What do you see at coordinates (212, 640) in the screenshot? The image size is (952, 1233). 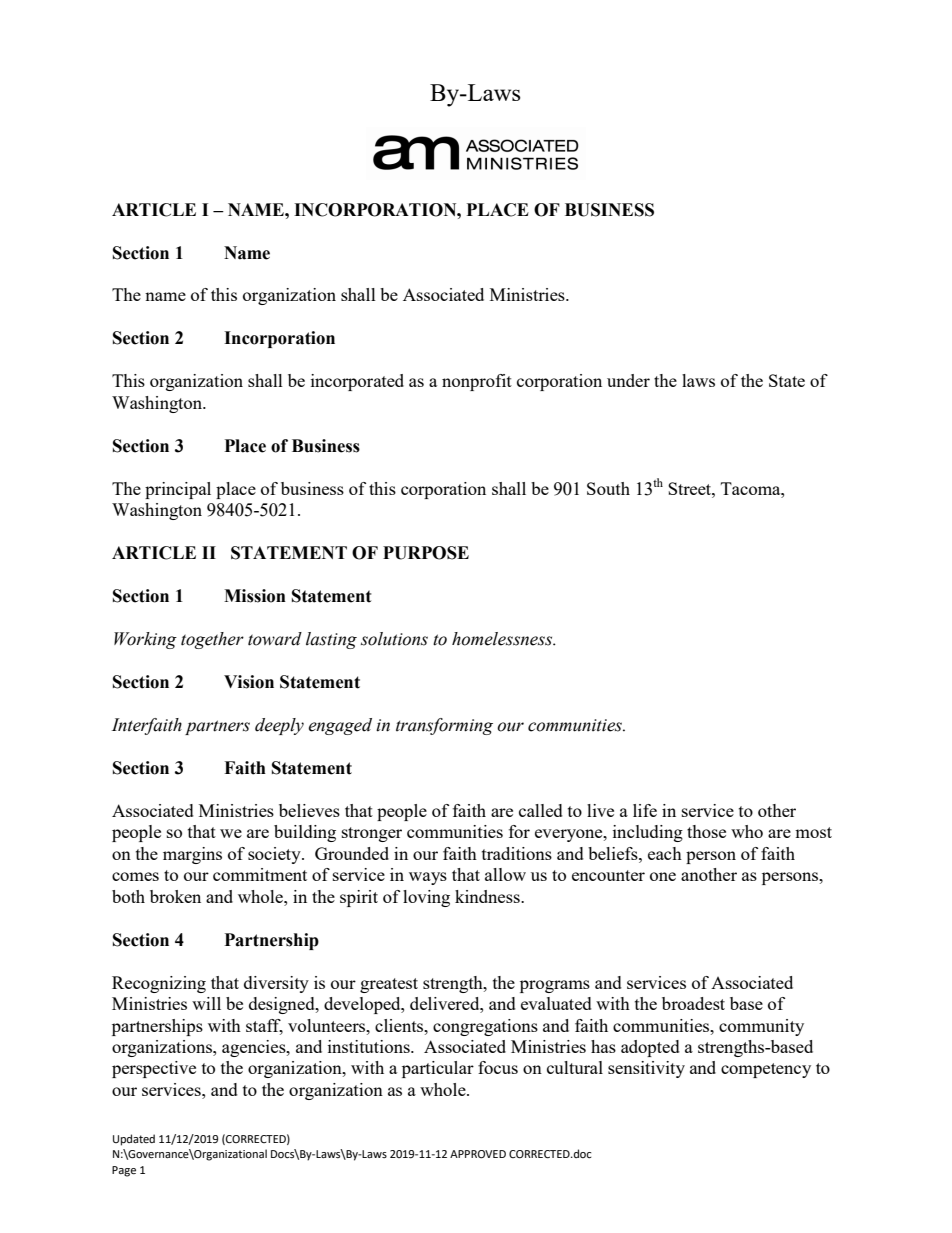 I see `together` at bounding box center [212, 640].
